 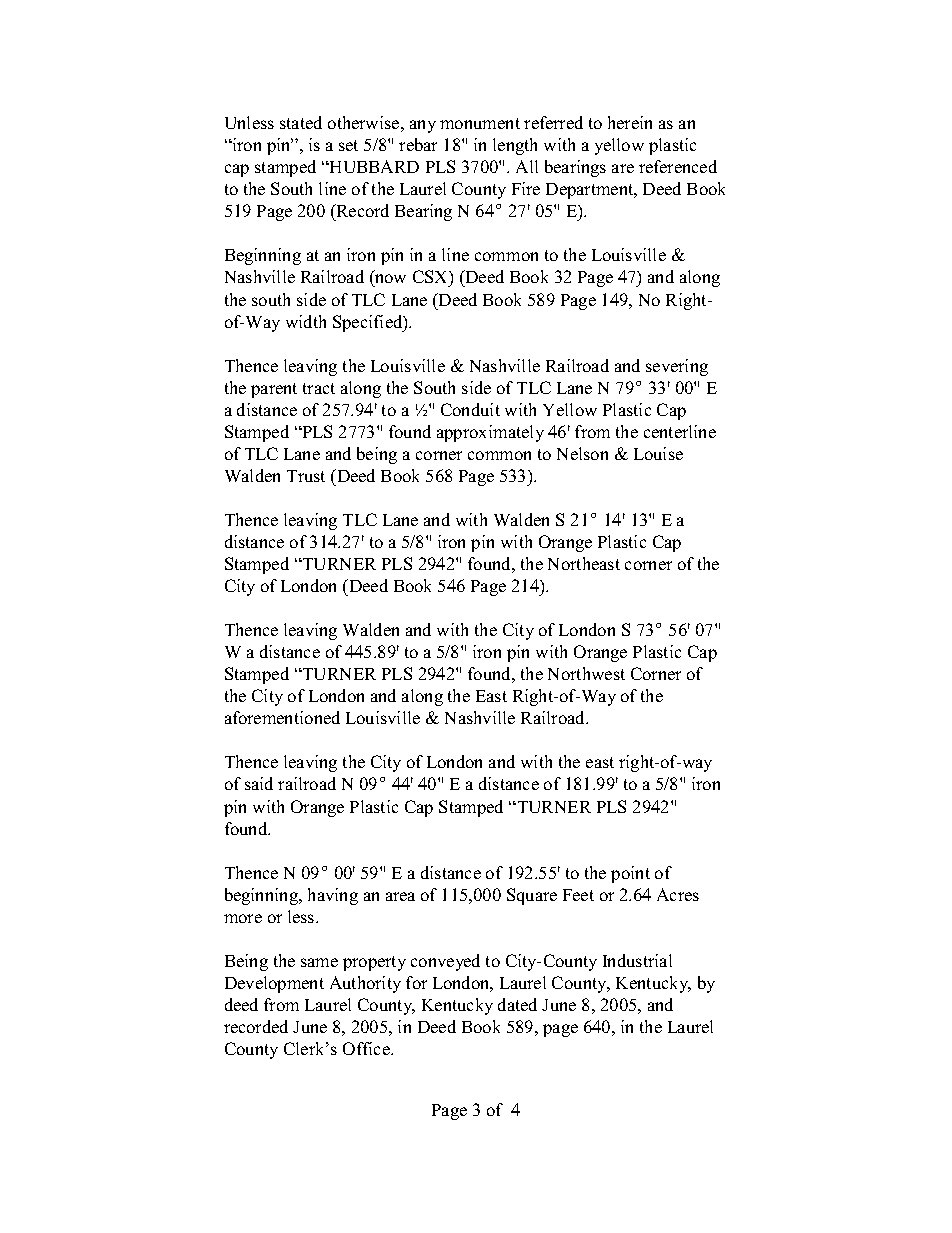 What do you see at coordinates (677, 367) in the screenshot?
I see `severing` at bounding box center [677, 367].
